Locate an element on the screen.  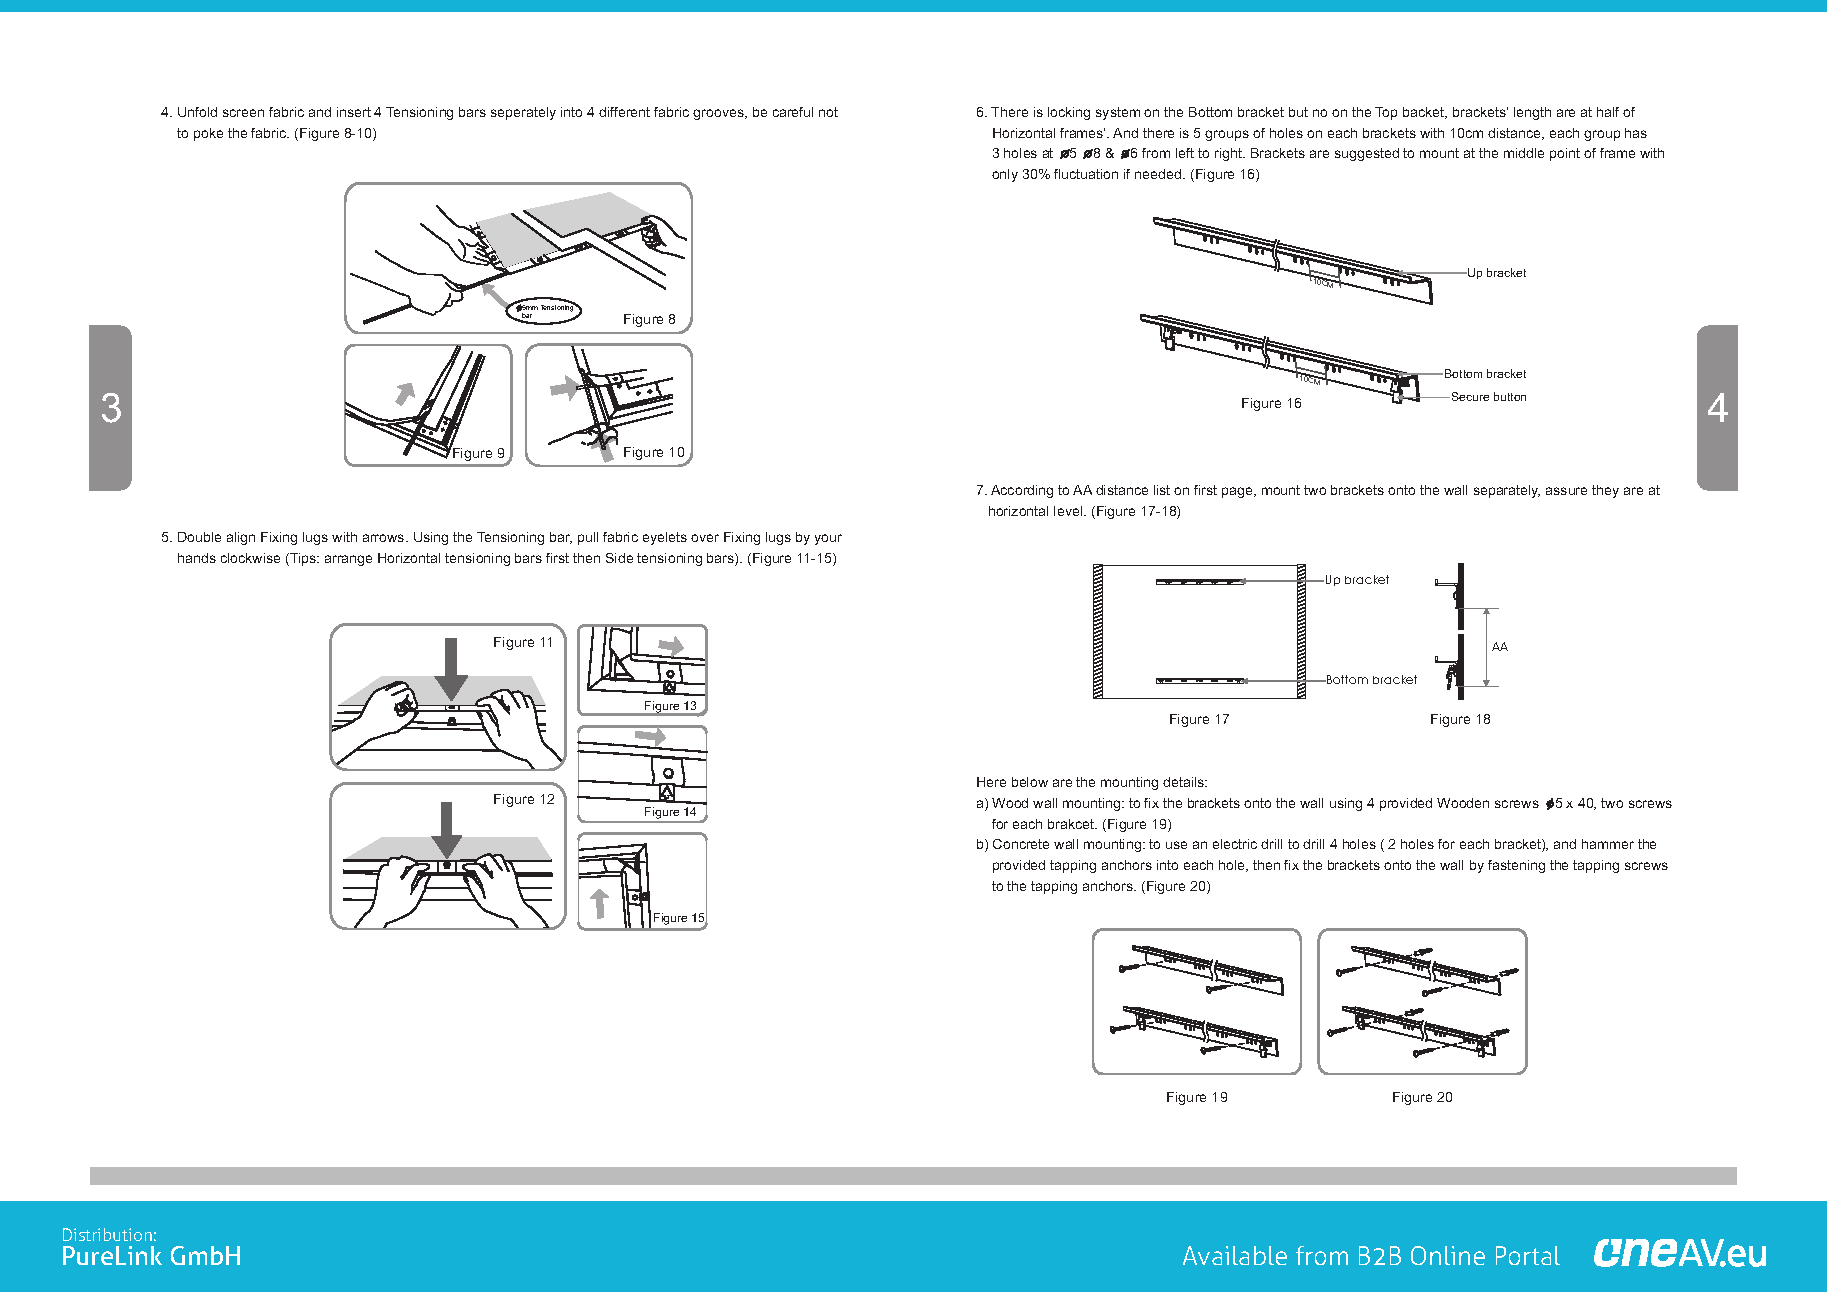
Online is located at coordinates (1448, 1255).
